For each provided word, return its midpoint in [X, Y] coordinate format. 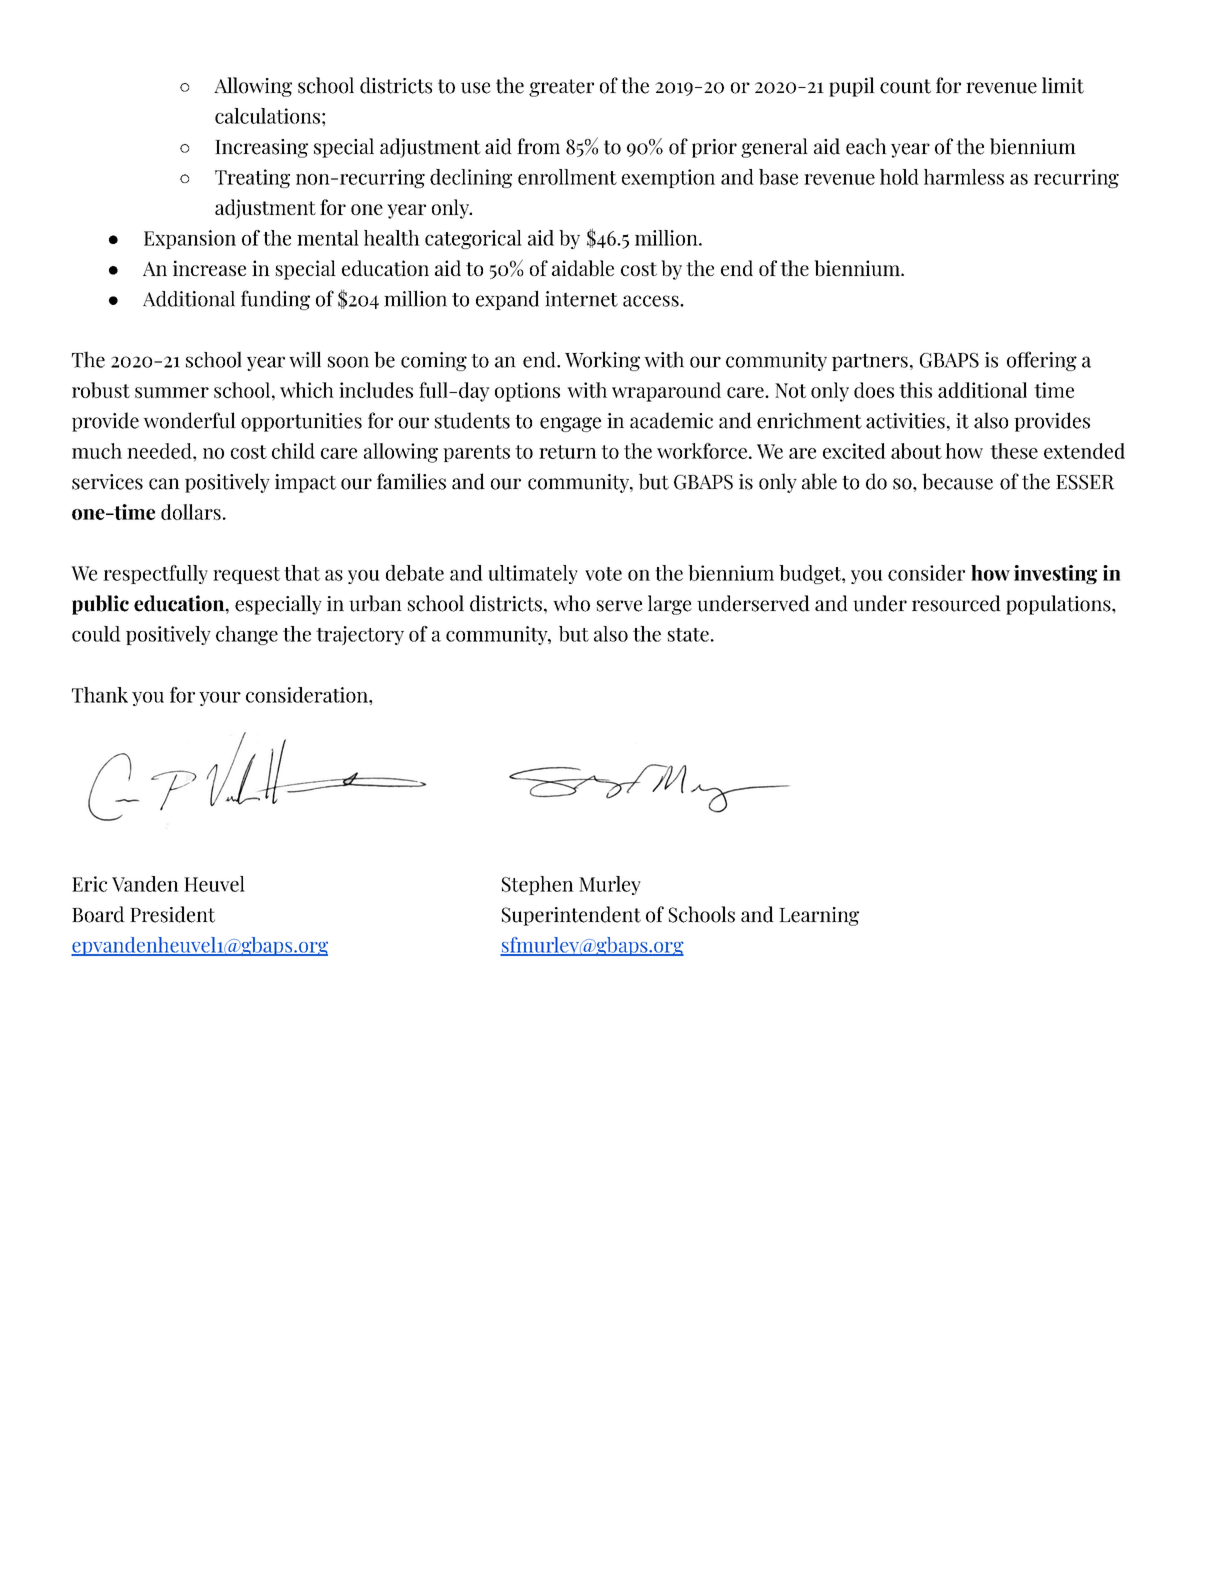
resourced [956, 603]
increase [209, 268]
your [220, 699]
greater [561, 88]
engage [570, 424]
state [688, 635]
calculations [267, 116]
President [172, 914]
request [246, 575]
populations [1059, 605]
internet [581, 299]
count [905, 86]
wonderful [189, 420]
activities [905, 421]
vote [603, 574]
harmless [964, 177]
